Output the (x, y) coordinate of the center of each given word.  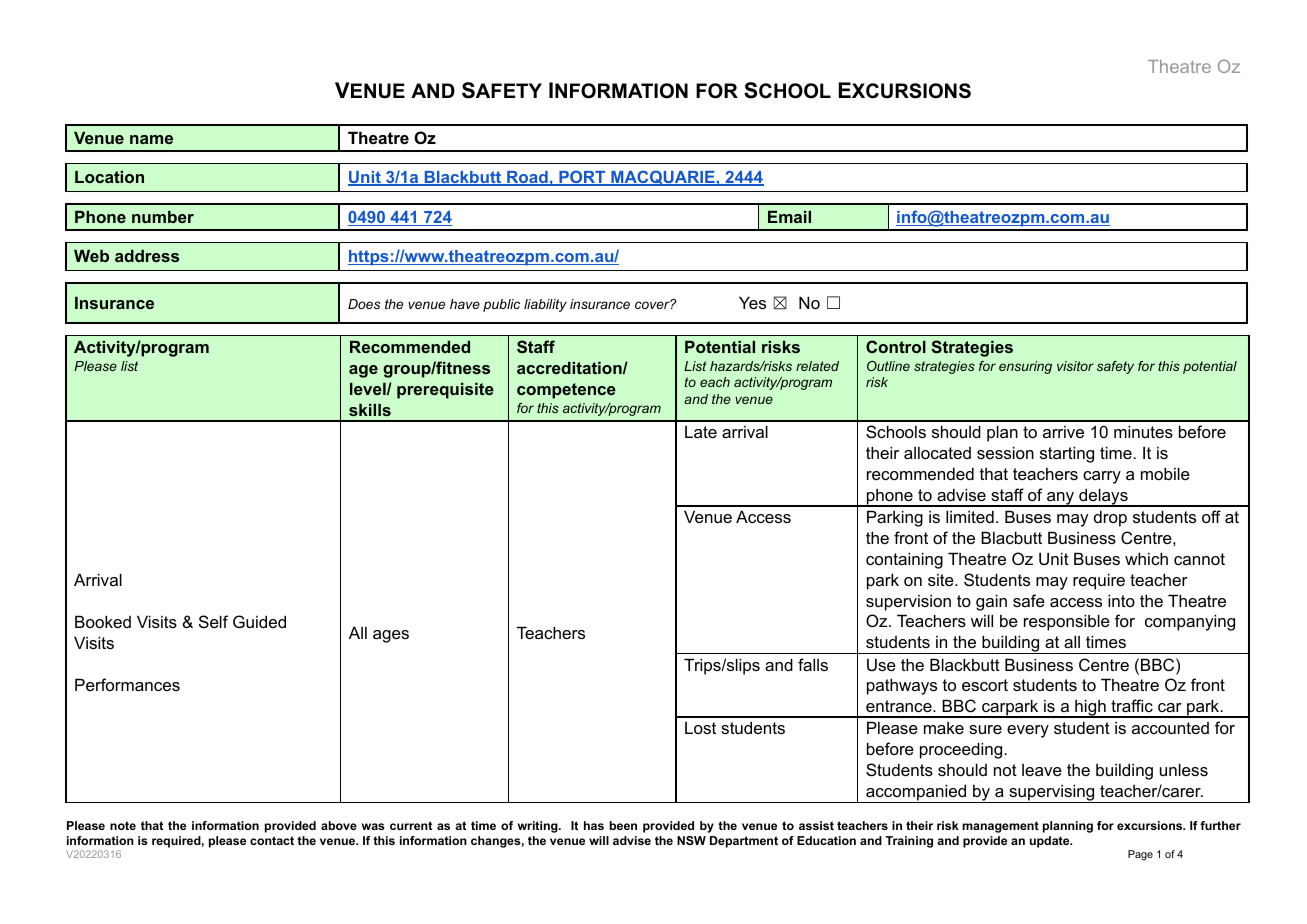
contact (272, 840)
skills (370, 410)
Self (213, 621)
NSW (691, 840)
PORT (582, 178)
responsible (1067, 622)
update (1051, 842)
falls (813, 664)
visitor (1075, 366)
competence (566, 391)
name (151, 139)
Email (789, 217)
